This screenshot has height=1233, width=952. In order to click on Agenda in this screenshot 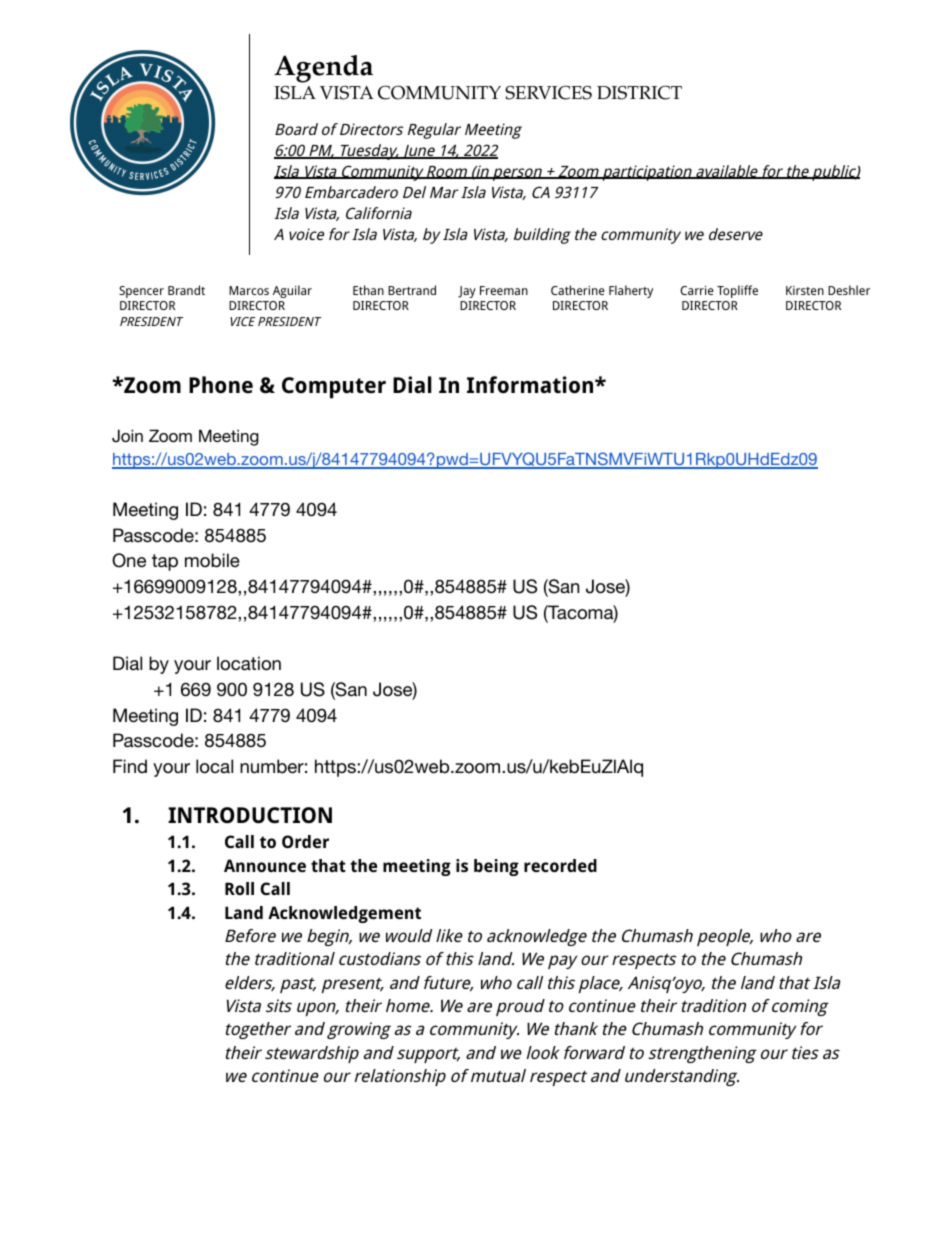, I will do `click(323, 69)`.
